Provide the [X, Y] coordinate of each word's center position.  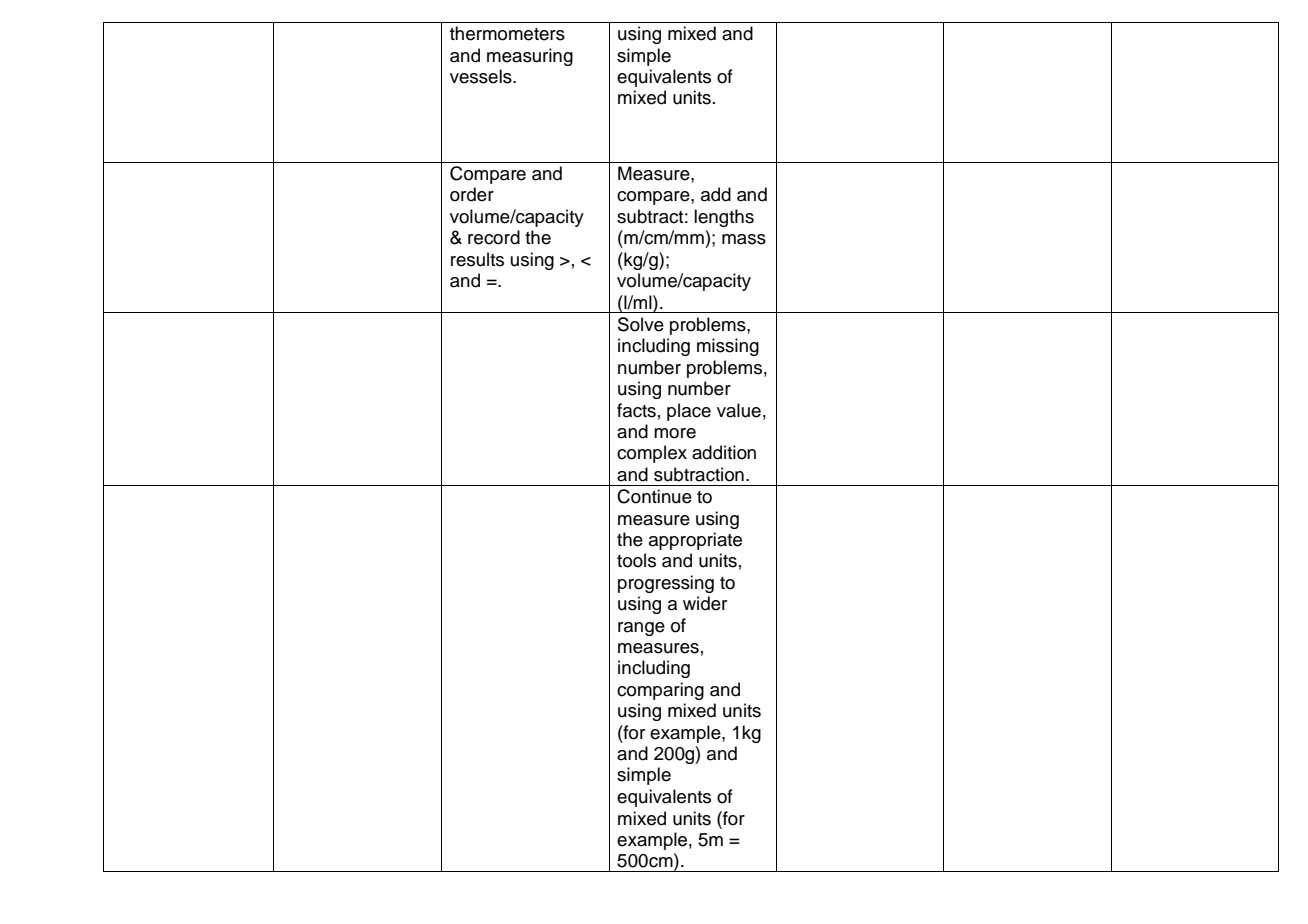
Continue [654, 496]
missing [728, 347]
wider [705, 603]
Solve [641, 324]
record [494, 237]
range [641, 629]
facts [636, 410]
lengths [724, 218]
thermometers [507, 33]
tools [636, 560]
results [477, 259]
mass [744, 239]
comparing [660, 691]
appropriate [695, 541]
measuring [530, 57]
